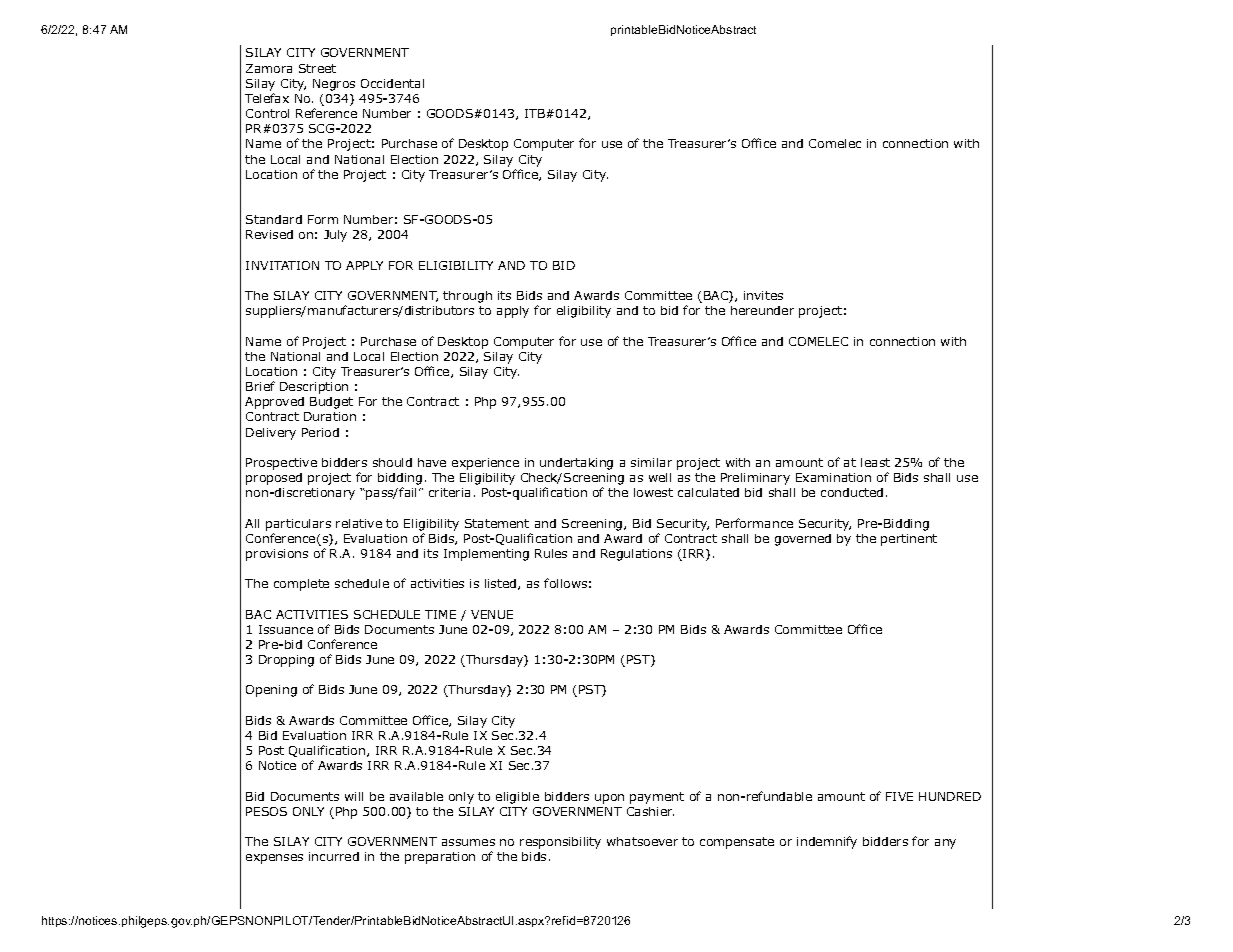 This image has width=1233, height=952. I want to click on Regulations, so click(636, 555).
